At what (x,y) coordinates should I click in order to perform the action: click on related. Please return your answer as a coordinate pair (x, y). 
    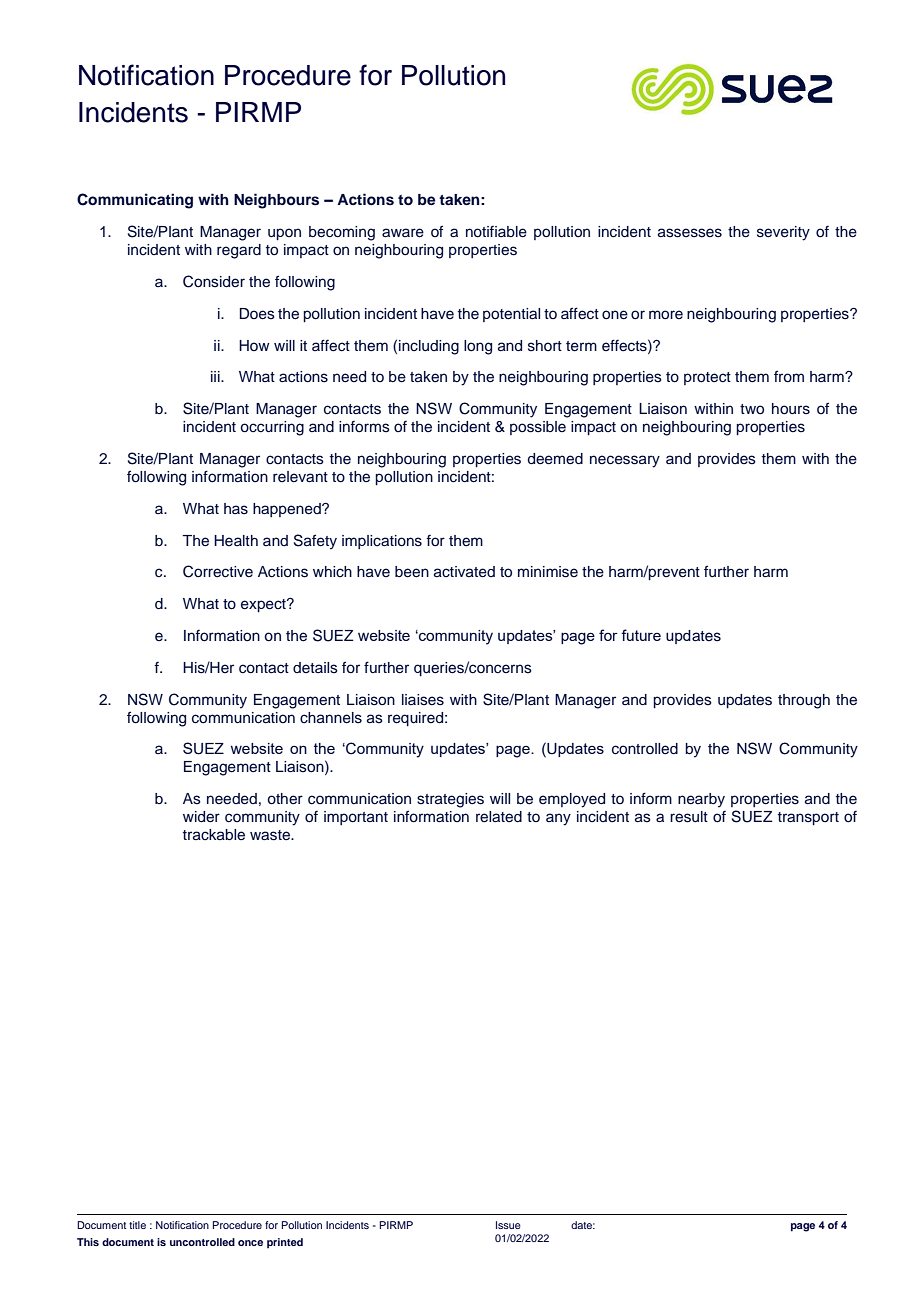
    Looking at the image, I should click on (499, 817).
